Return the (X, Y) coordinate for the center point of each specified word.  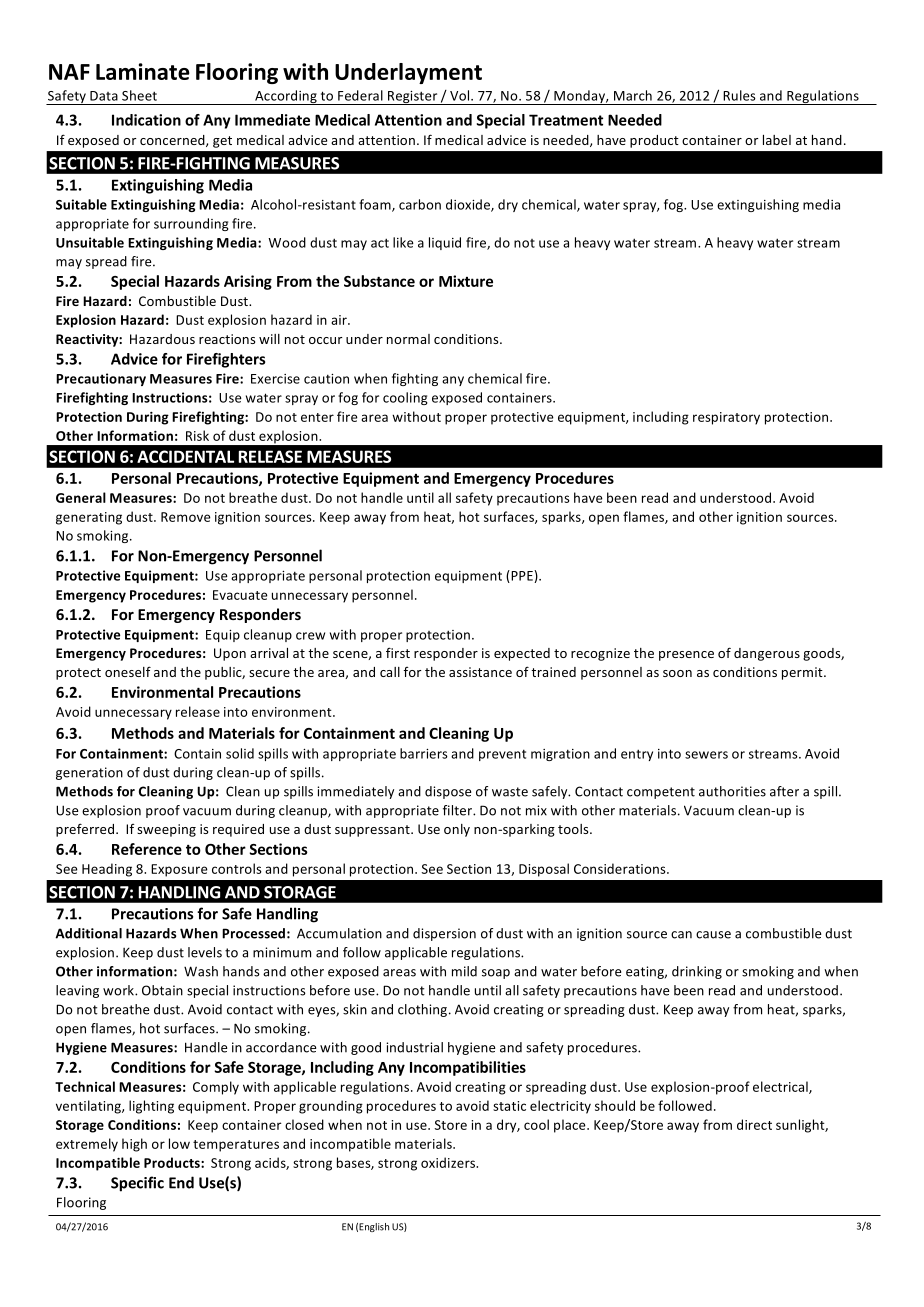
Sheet (139, 95)
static (509, 1106)
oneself (128, 671)
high (134, 1145)
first (398, 652)
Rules (739, 95)
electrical (781, 1087)
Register (413, 98)
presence (686, 656)
